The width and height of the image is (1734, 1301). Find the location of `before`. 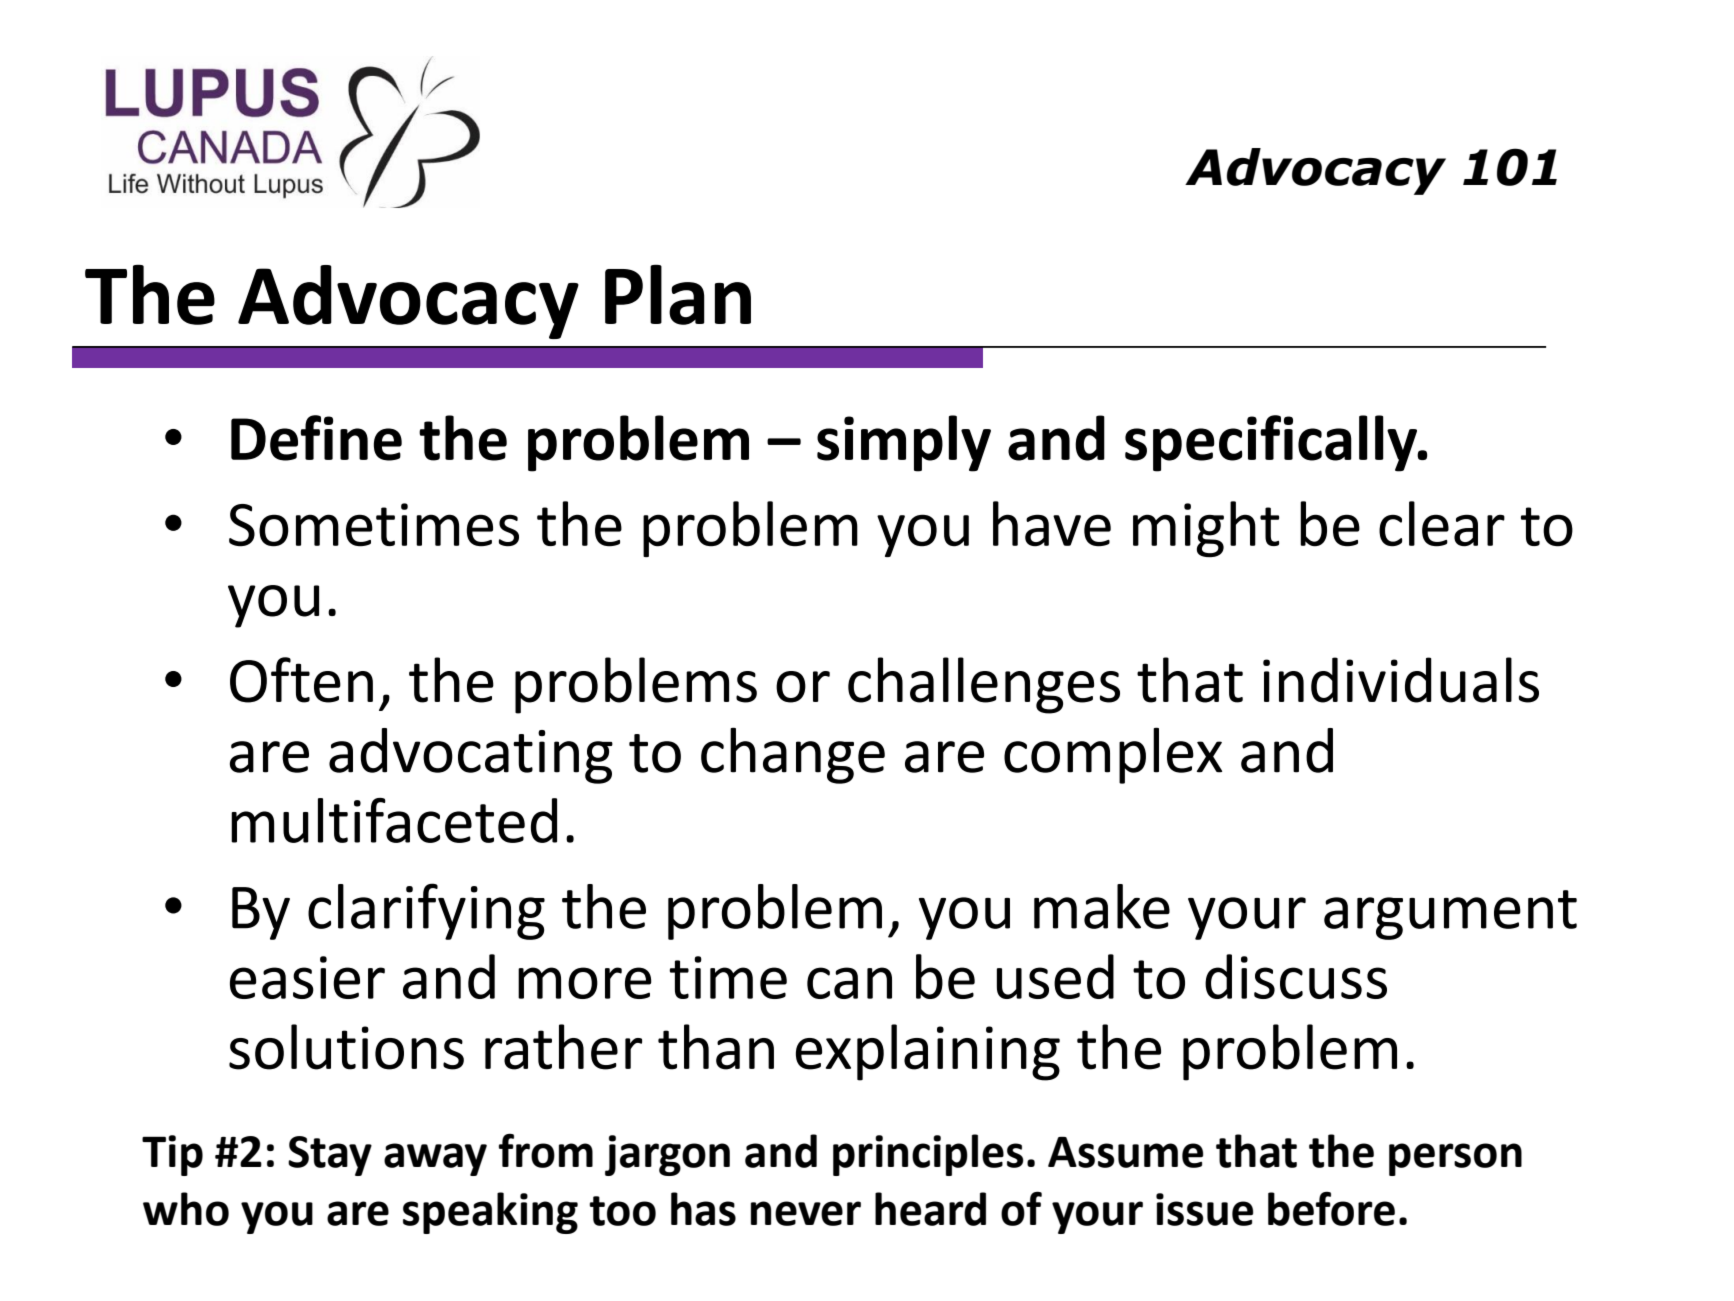

before is located at coordinates (1331, 1208).
